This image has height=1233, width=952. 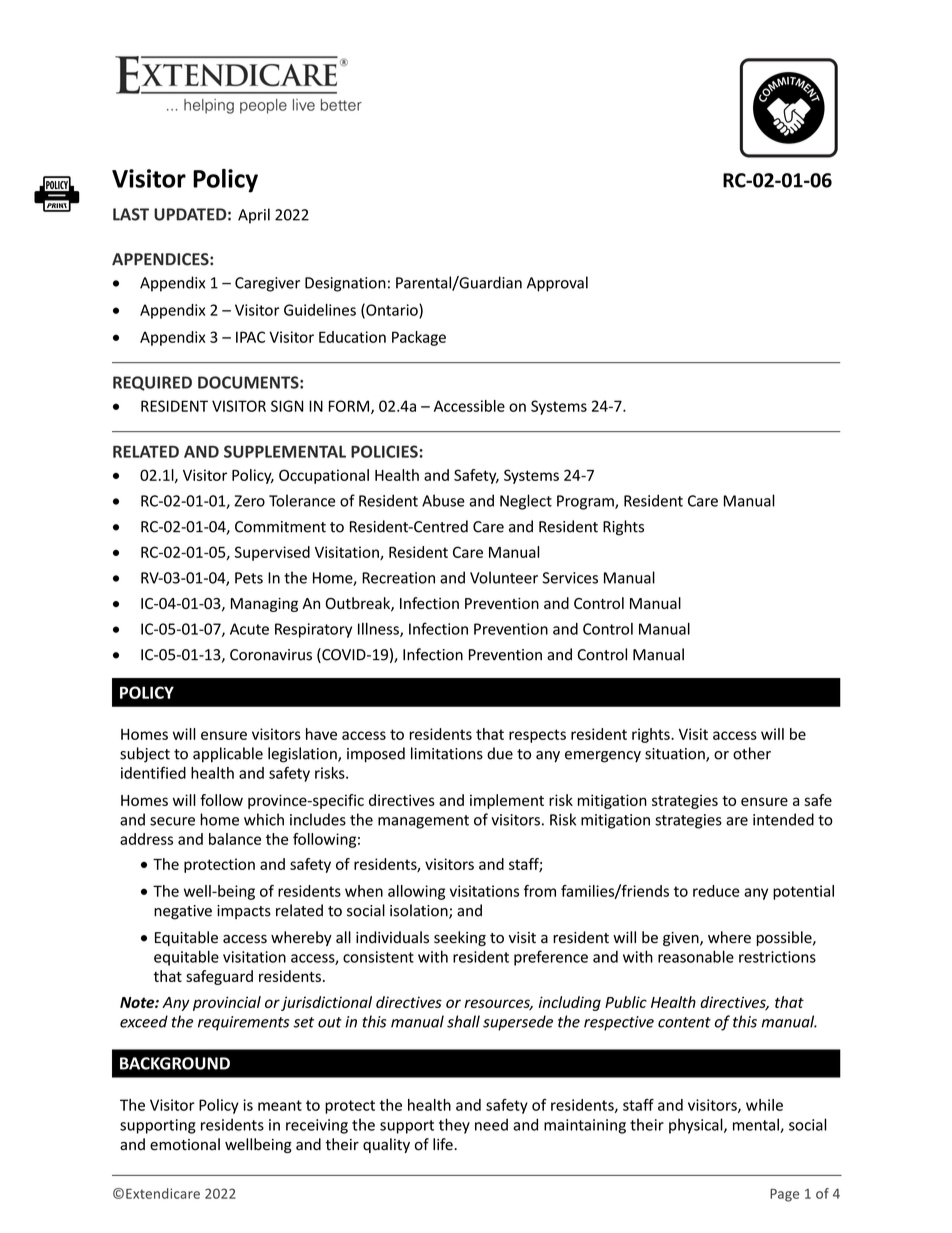 I want to click on Program, so click(x=586, y=502).
